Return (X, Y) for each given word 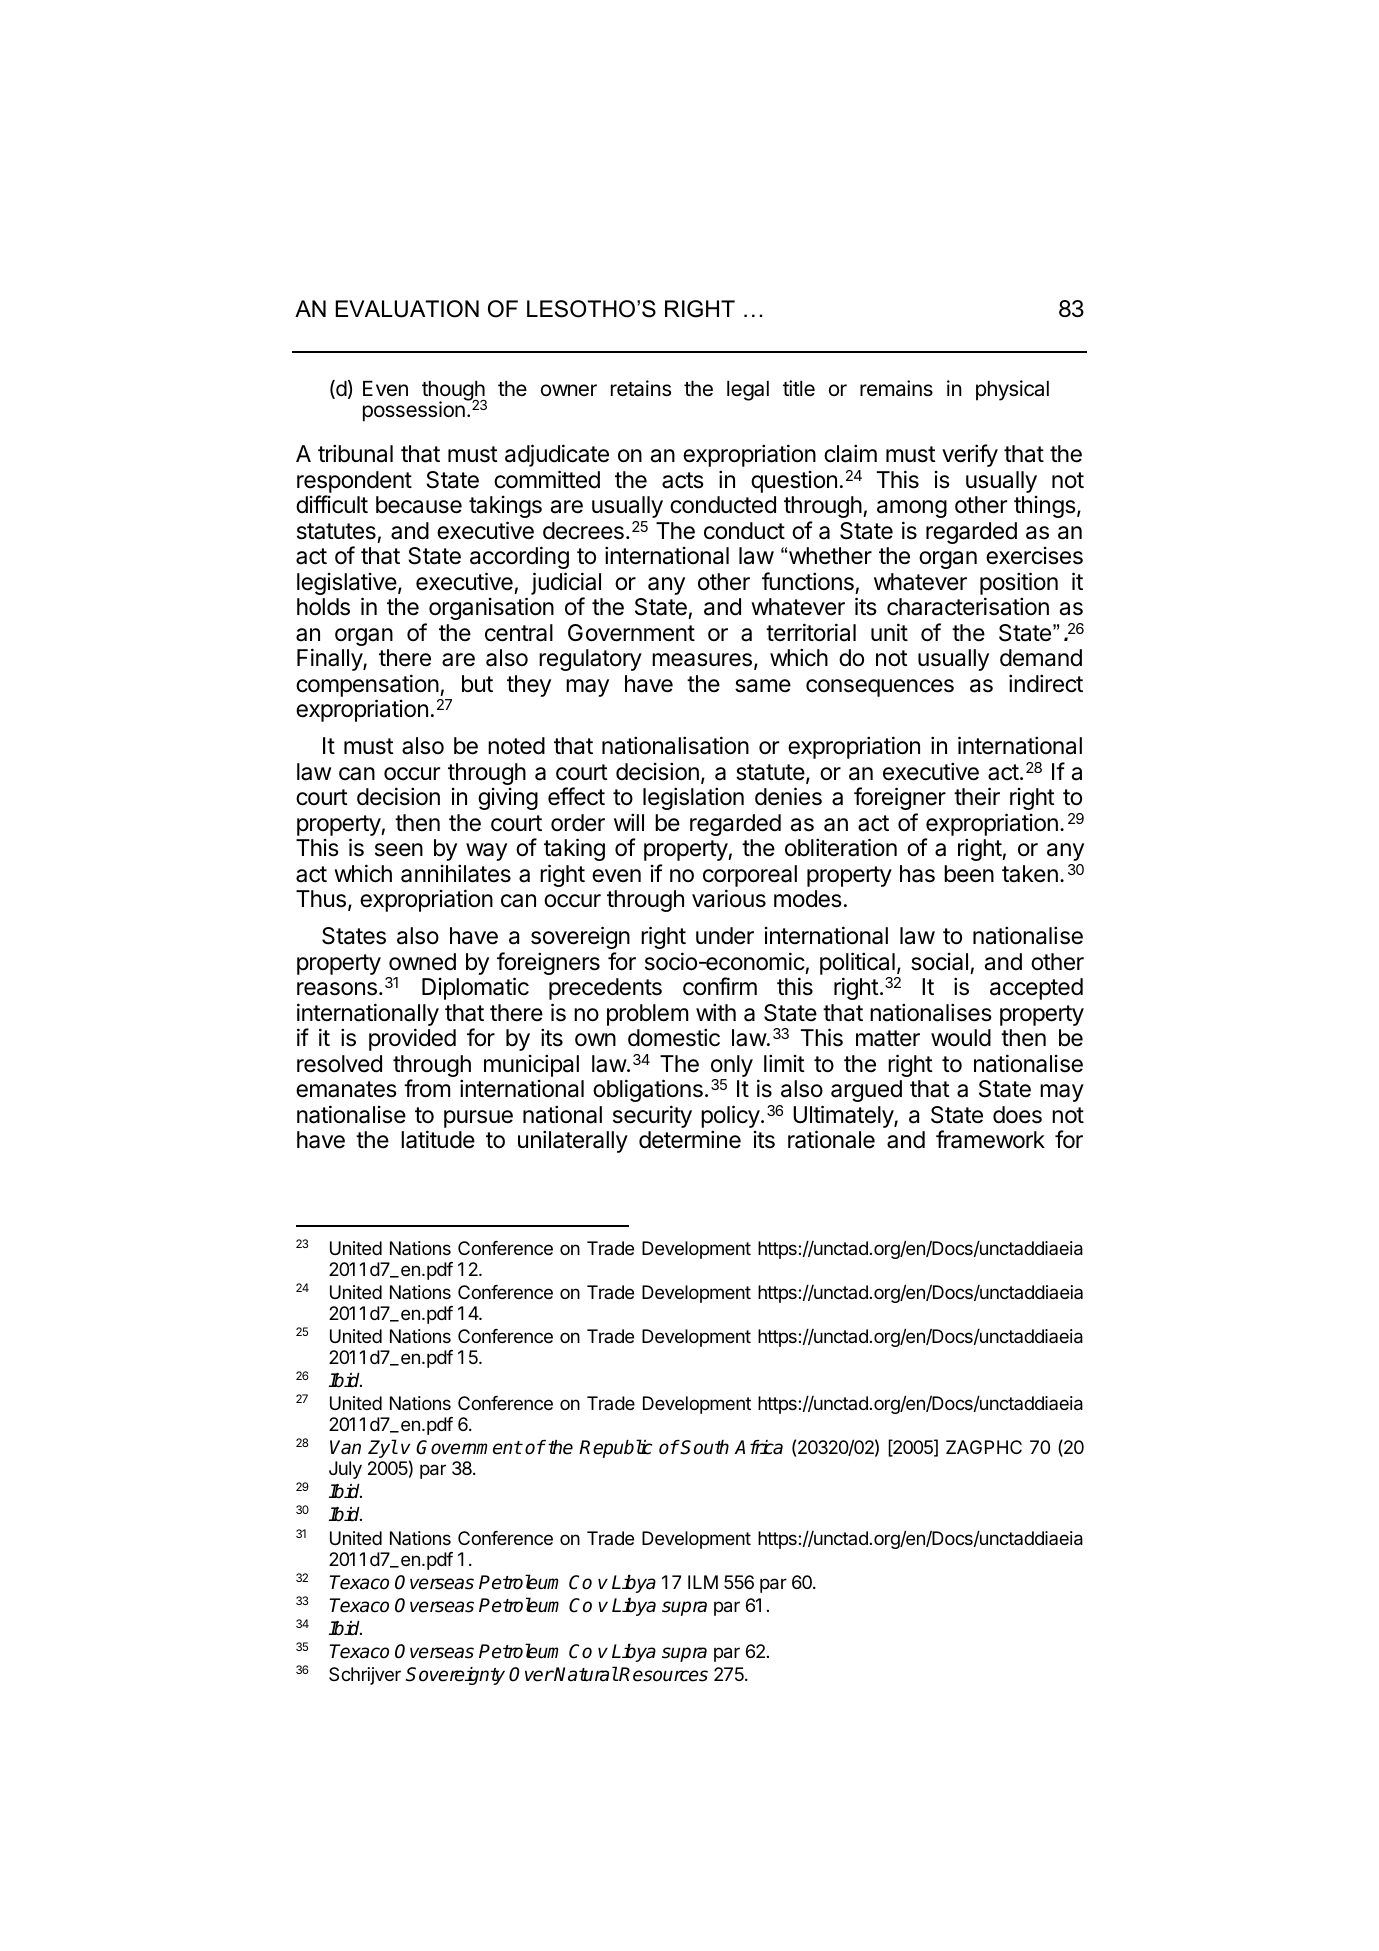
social (939, 962)
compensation (367, 685)
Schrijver (365, 1676)
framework (990, 1139)
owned (422, 962)
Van (345, 1447)
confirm (720, 986)
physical (1012, 390)
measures (702, 660)
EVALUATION (407, 309)
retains (641, 388)
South (704, 1447)
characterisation (968, 606)
